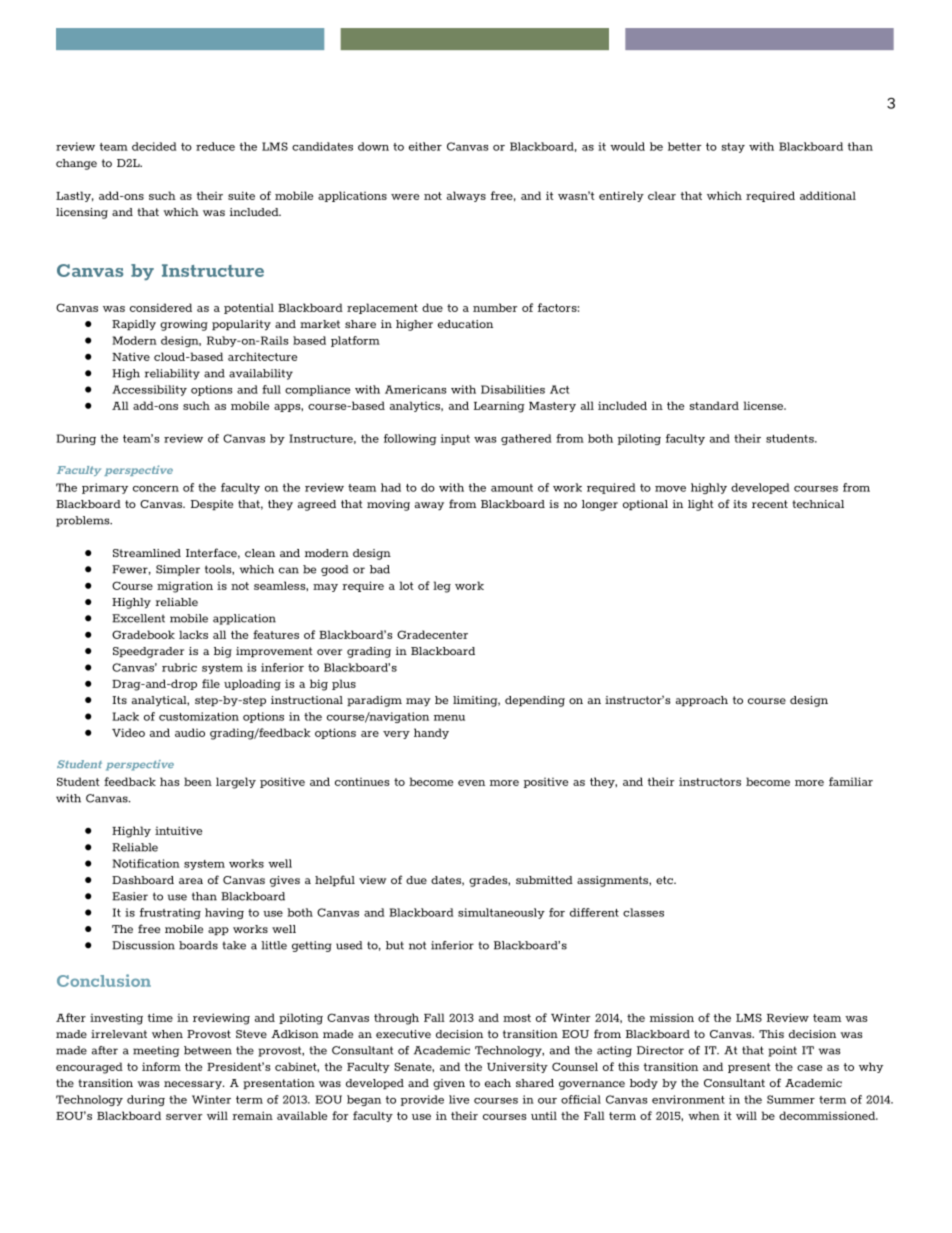 The image size is (952, 1233). Describe the element at coordinates (449, 718) in the screenshot. I see `menu` at that location.
